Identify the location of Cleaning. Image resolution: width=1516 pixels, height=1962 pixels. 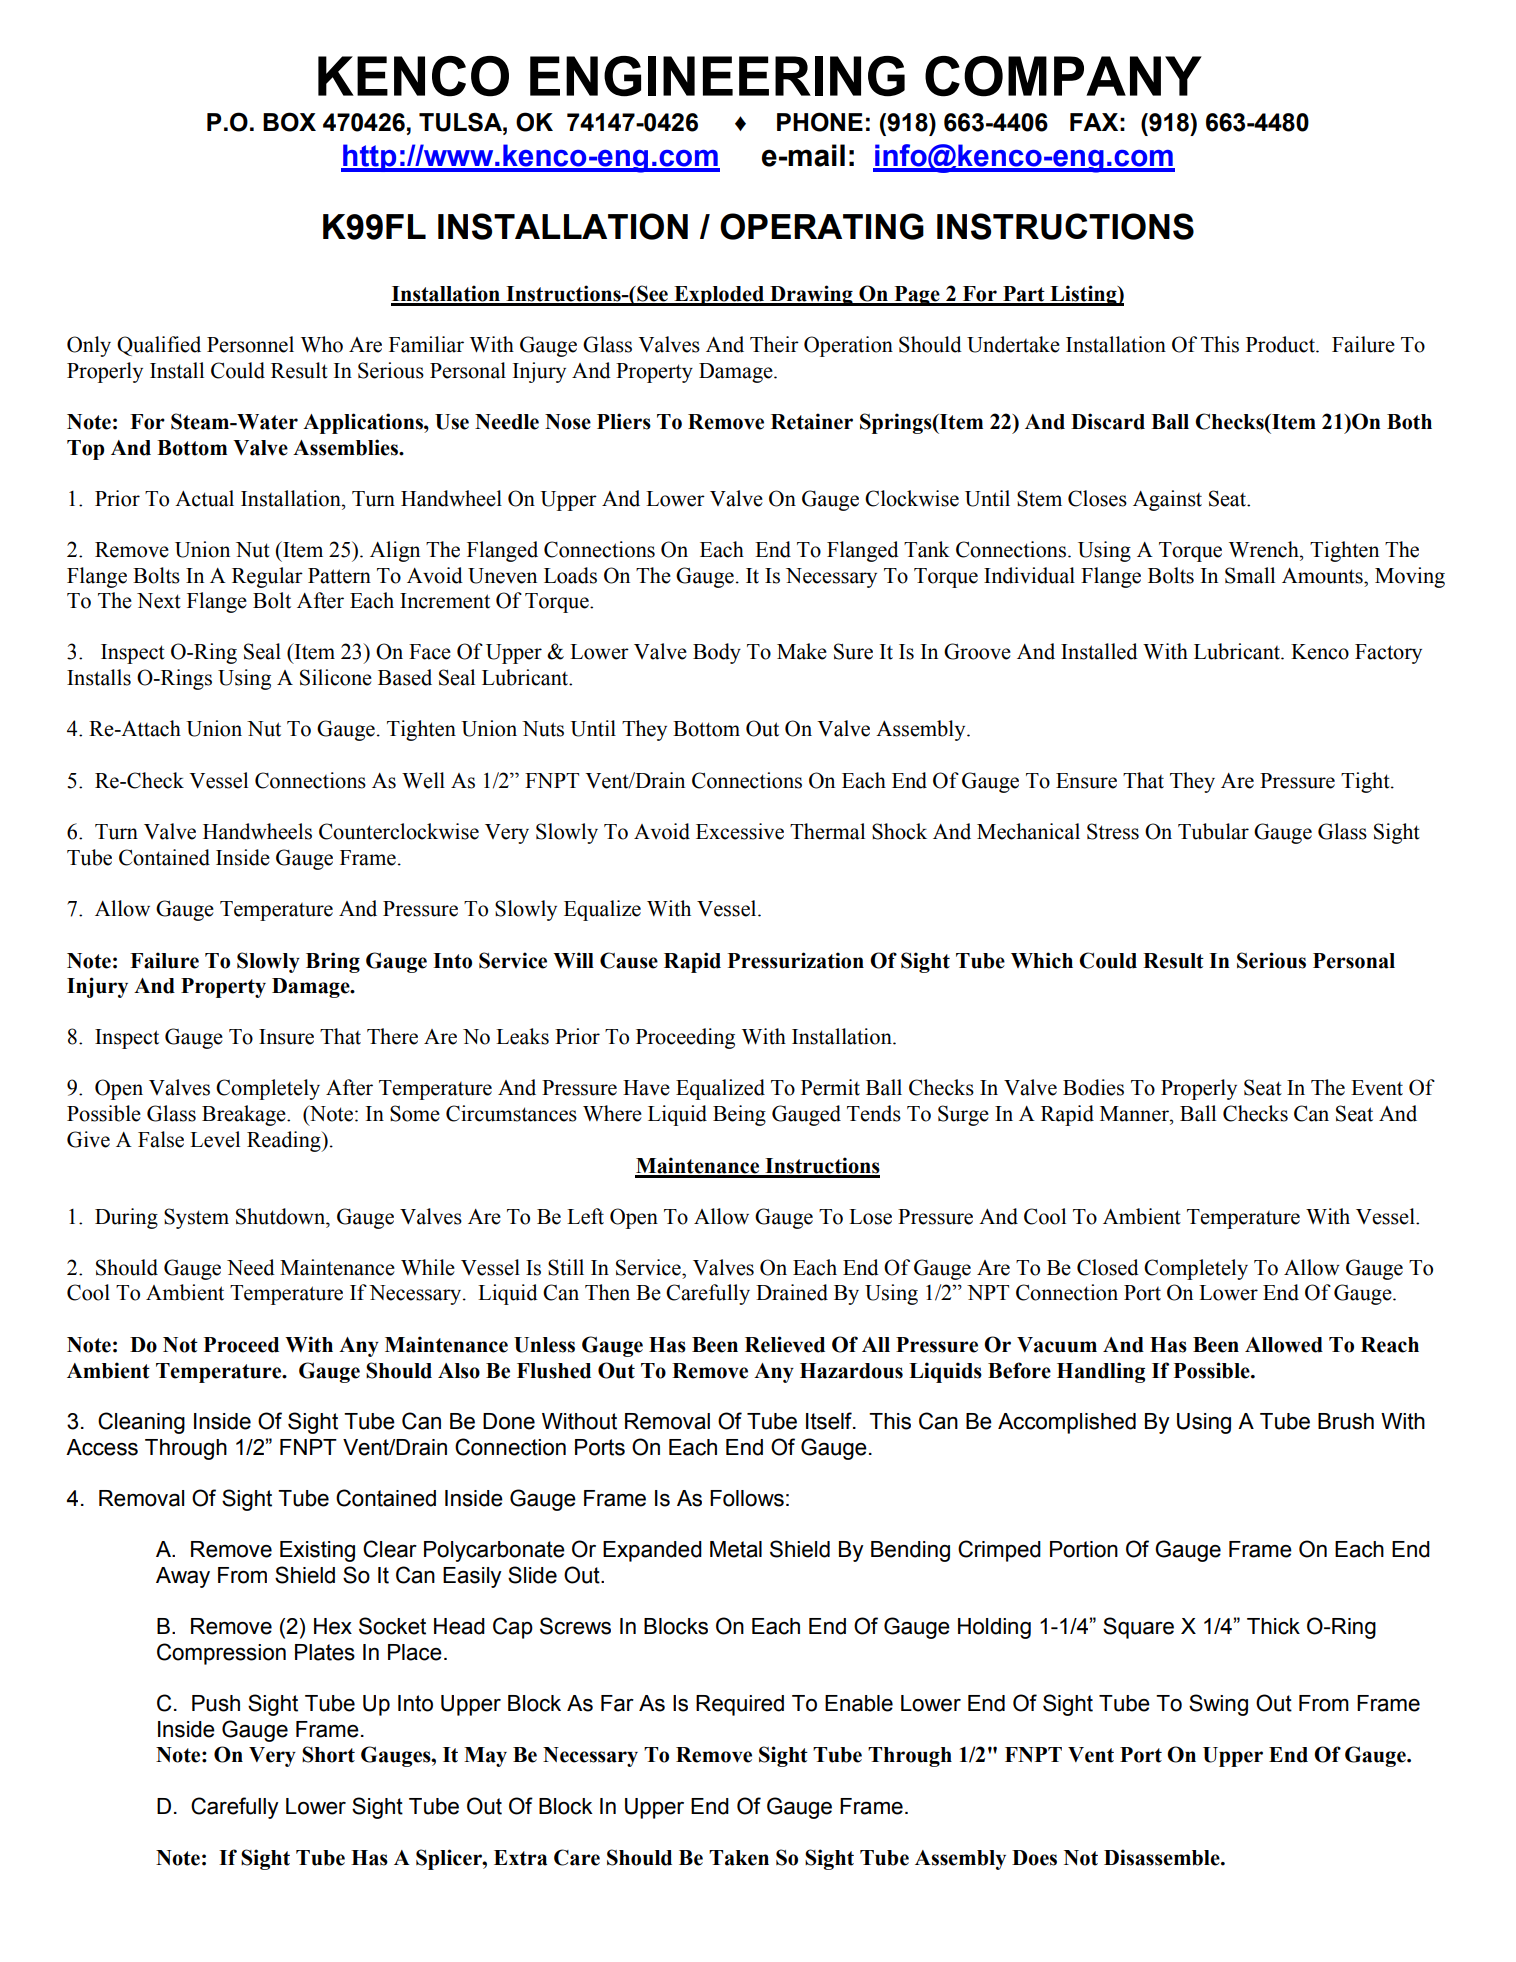
(141, 1423).
